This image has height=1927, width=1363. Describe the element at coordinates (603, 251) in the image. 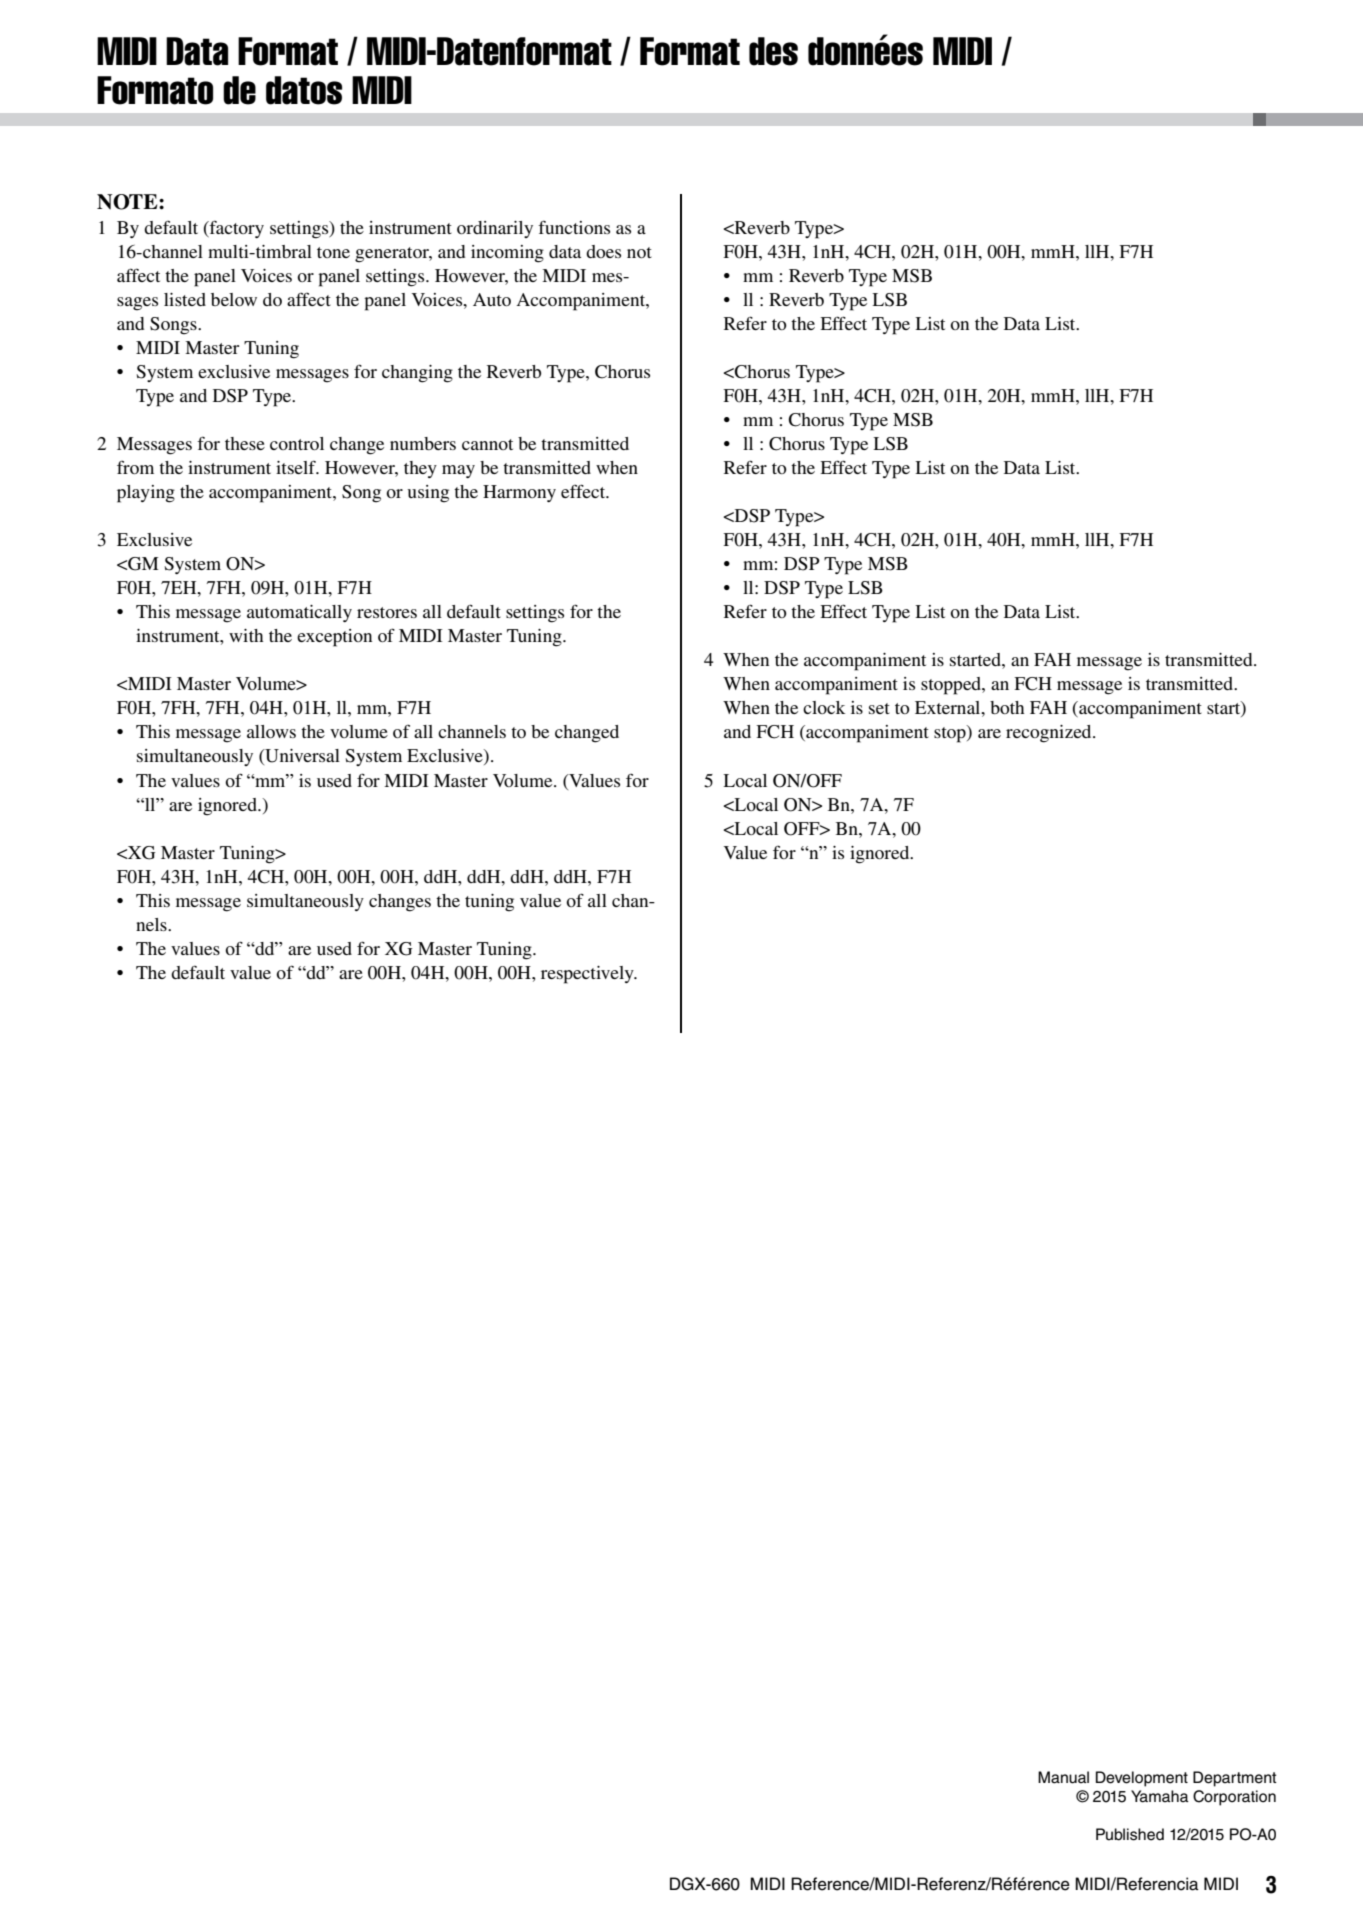

I see `does` at that location.
